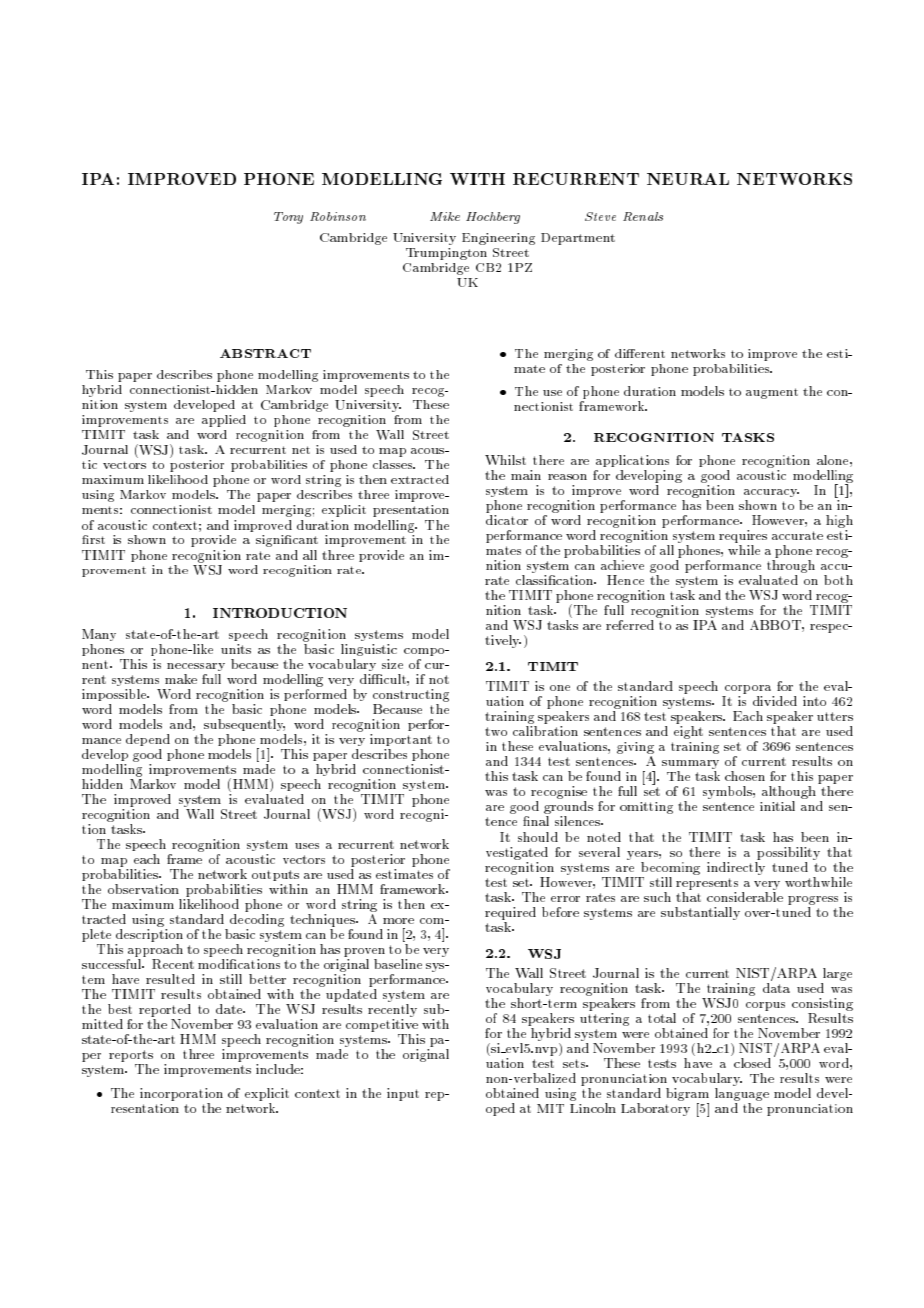 Image resolution: width=924 pixels, height=1308 pixels. I want to click on chosen, so click(745, 776).
